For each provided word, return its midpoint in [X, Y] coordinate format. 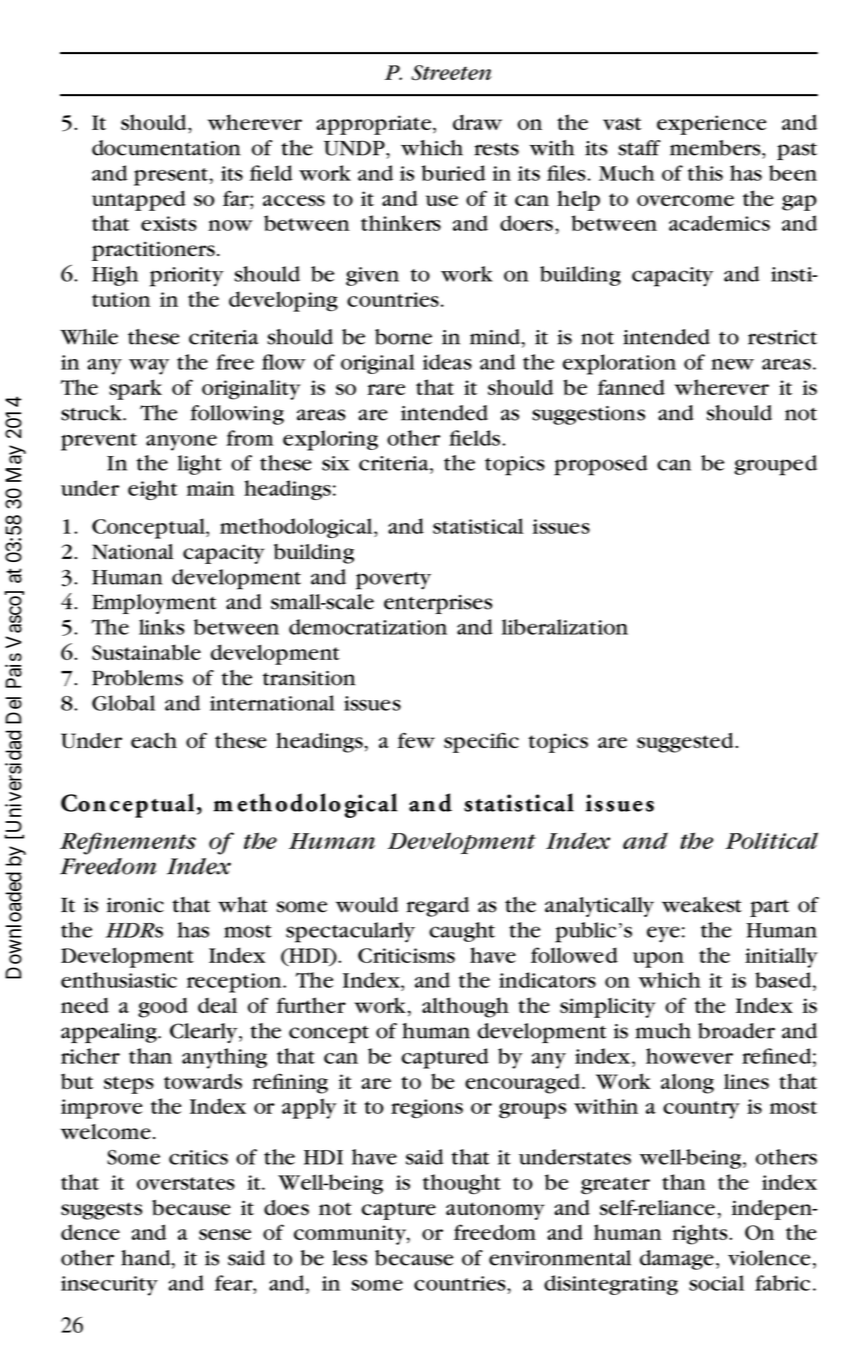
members [716, 148]
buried [453, 173]
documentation [166, 148]
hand [147, 1259]
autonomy [495, 1211]
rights [701, 1234]
